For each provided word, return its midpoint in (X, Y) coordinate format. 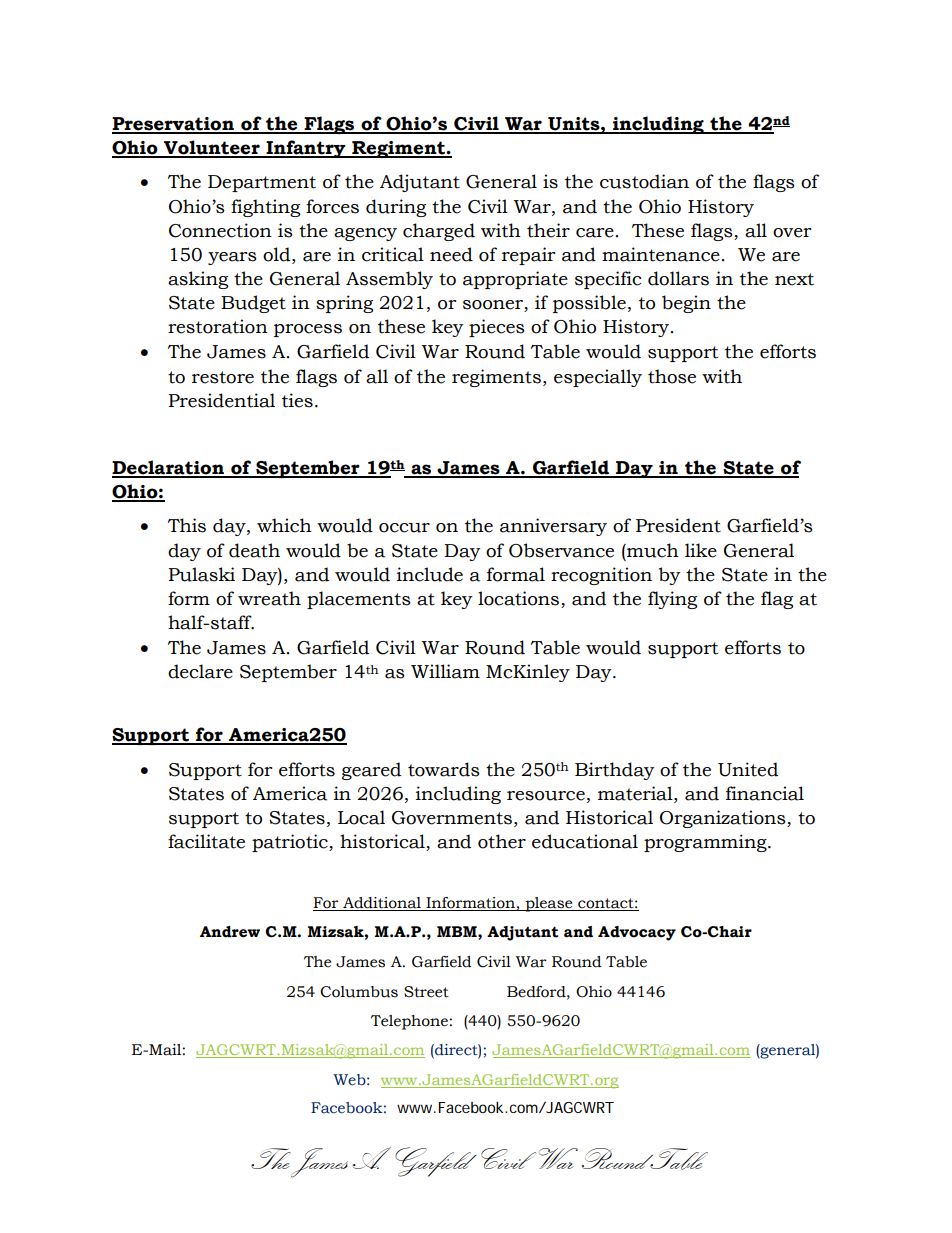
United (748, 769)
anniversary (553, 527)
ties (297, 400)
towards (444, 769)
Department (262, 183)
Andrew (230, 932)
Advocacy (637, 933)
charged (439, 232)
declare (200, 671)
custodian (644, 181)
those (672, 376)
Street (426, 992)
